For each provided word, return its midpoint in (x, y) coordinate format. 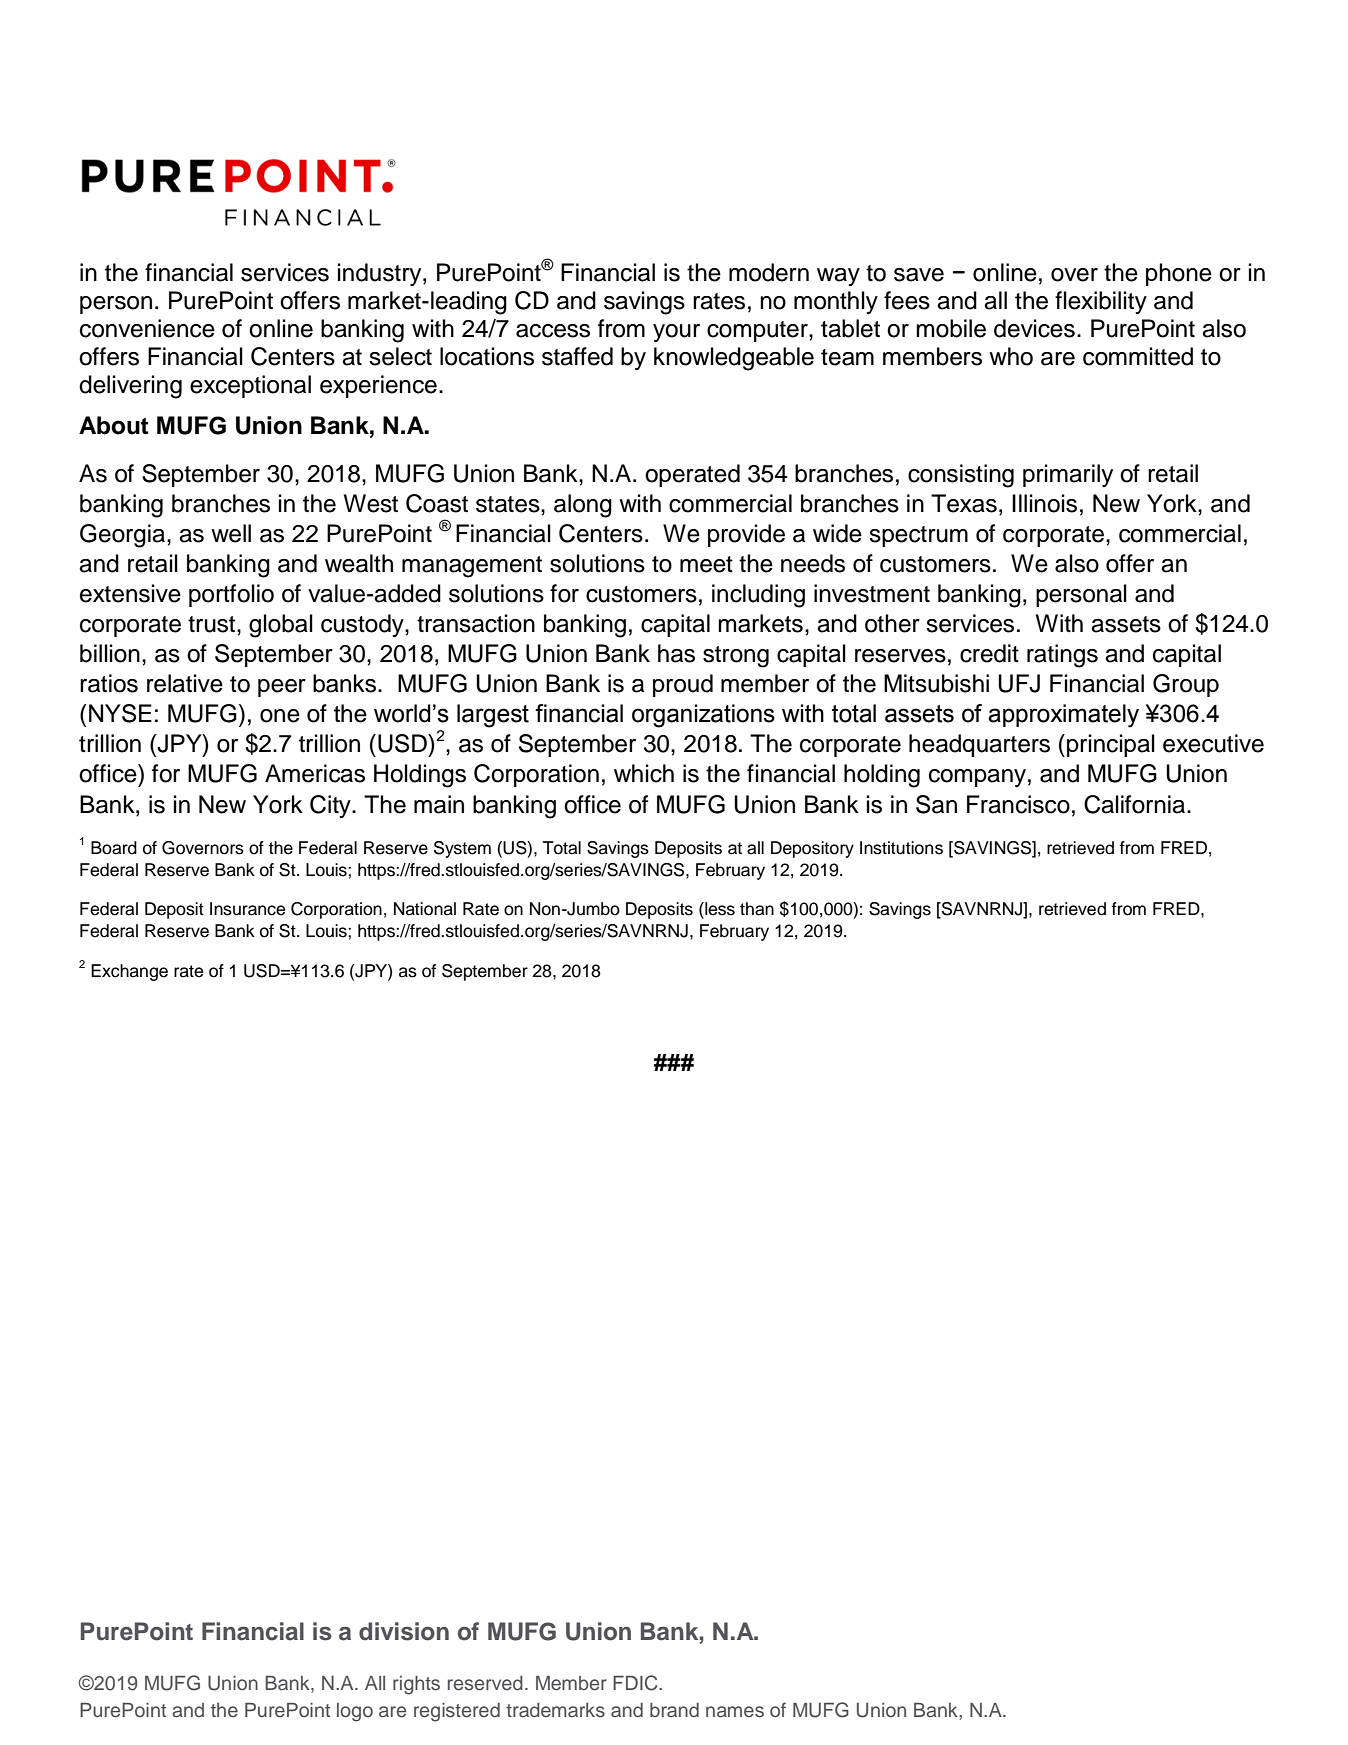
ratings (1062, 656)
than (757, 909)
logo (355, 1712)
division (404, 1631)
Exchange (129, 972)
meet (706, 564)
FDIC (636, 1683)
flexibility (1101, 302)
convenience (147, 328)
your (676, 333)
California (1136, 804)
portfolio (231, 595)
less (719, 909)
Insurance (247, 909)
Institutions (901, 848)
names (735, 1712)
